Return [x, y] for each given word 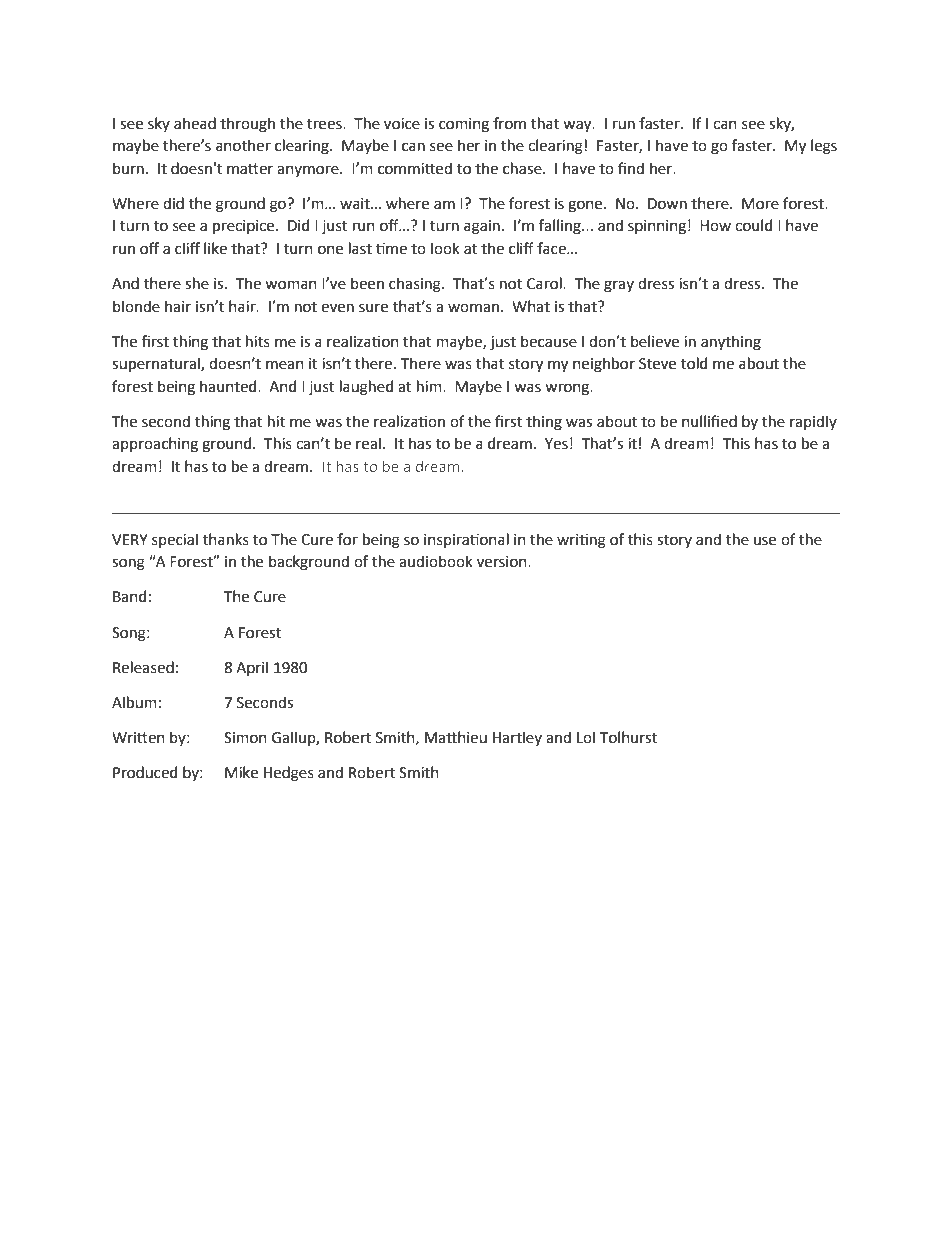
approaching [155, 445]
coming [464, 125]
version [503, 562]
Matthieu [456, 737]
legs [824, 147]
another [243, 145]
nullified [709, 421]
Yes [556, 444]
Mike [241, 772]
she [197, 283]
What [531, 306]
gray [619, 286]
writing [581, 541]
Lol [586, 737]
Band [129, 596]
